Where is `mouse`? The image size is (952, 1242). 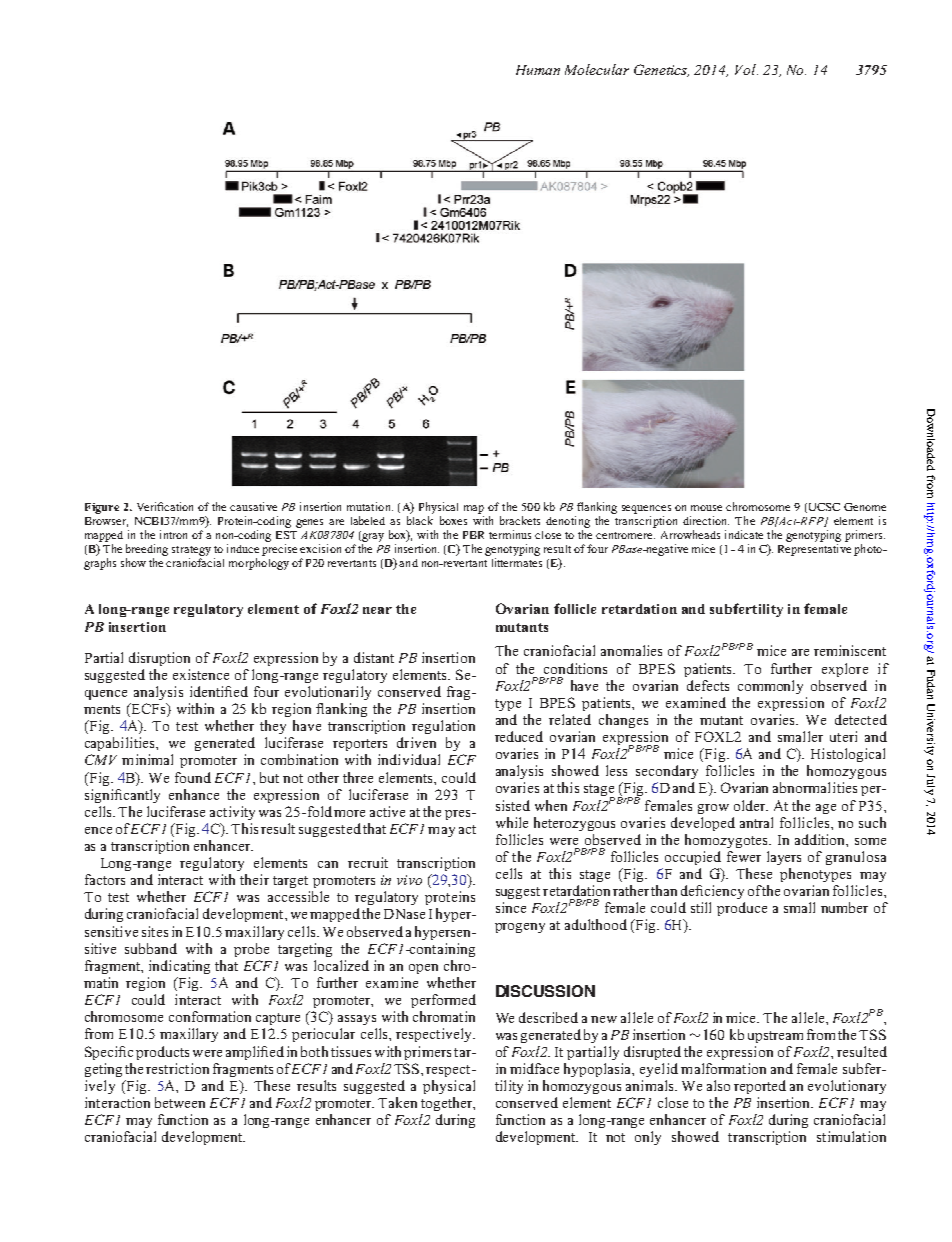 mouse is located at coordinates (706, 508).
